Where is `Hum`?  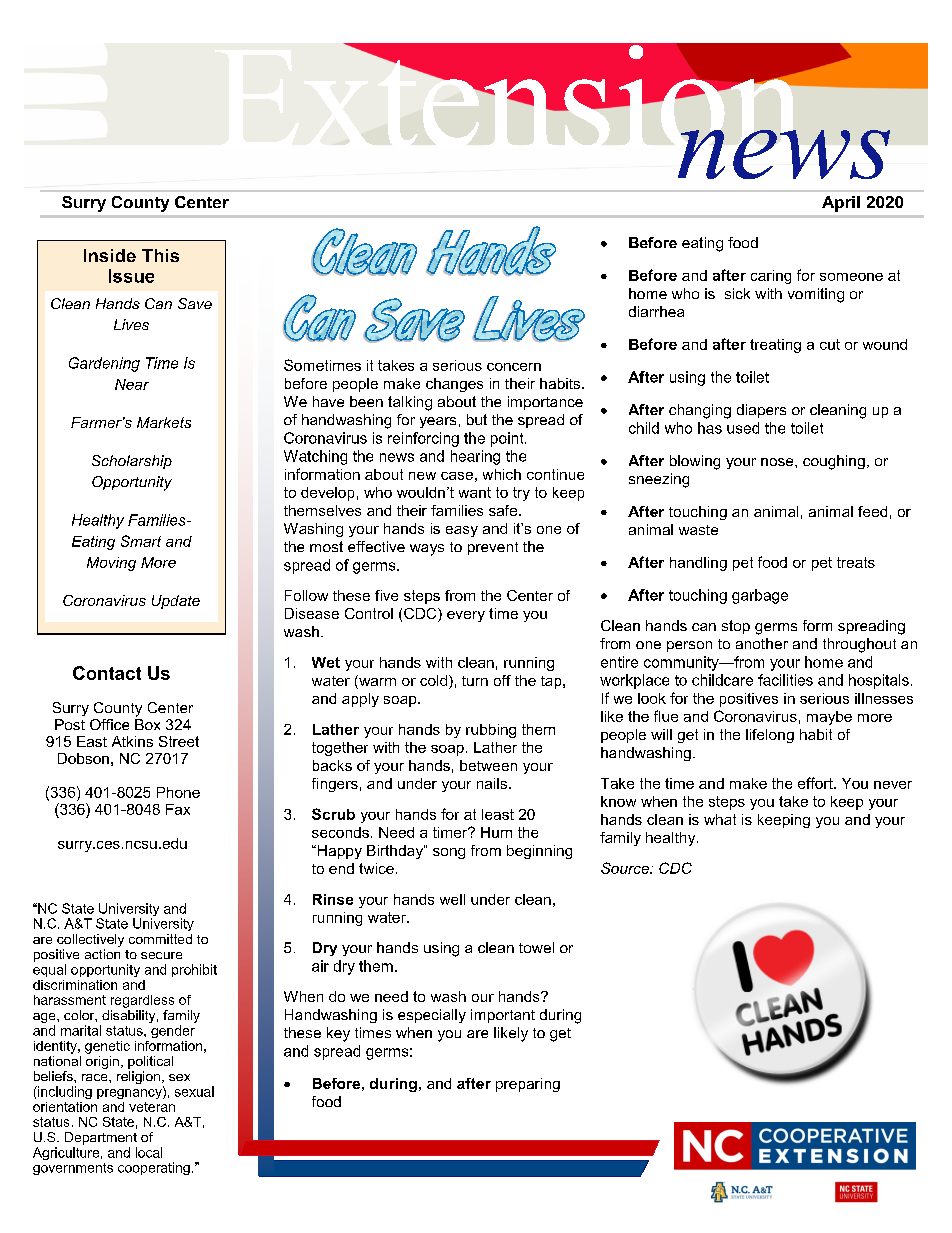 Hum is located at coordinates (496, 832).
